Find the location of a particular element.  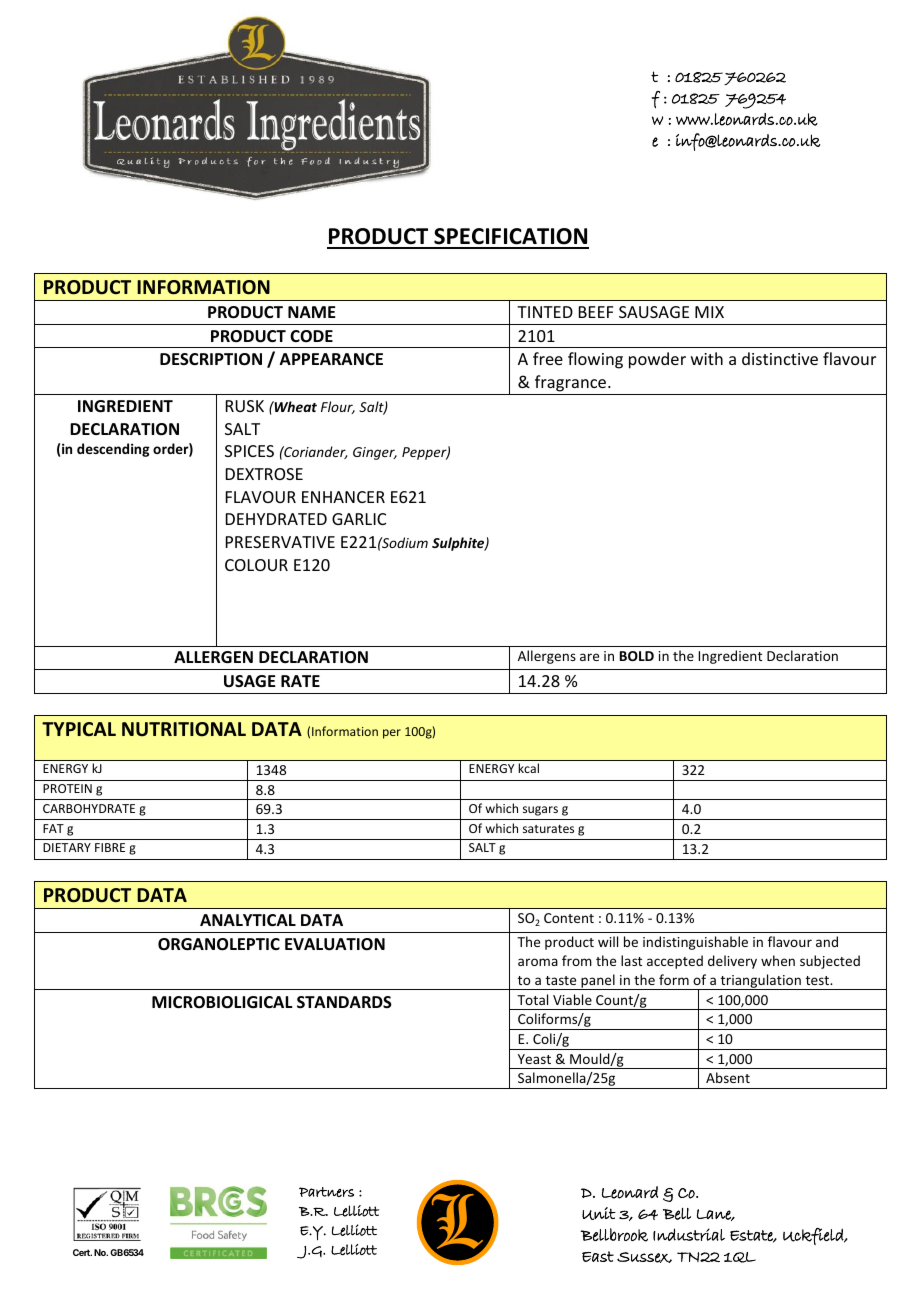

NUTRITIONAL is located at coordinates (184, 729).
